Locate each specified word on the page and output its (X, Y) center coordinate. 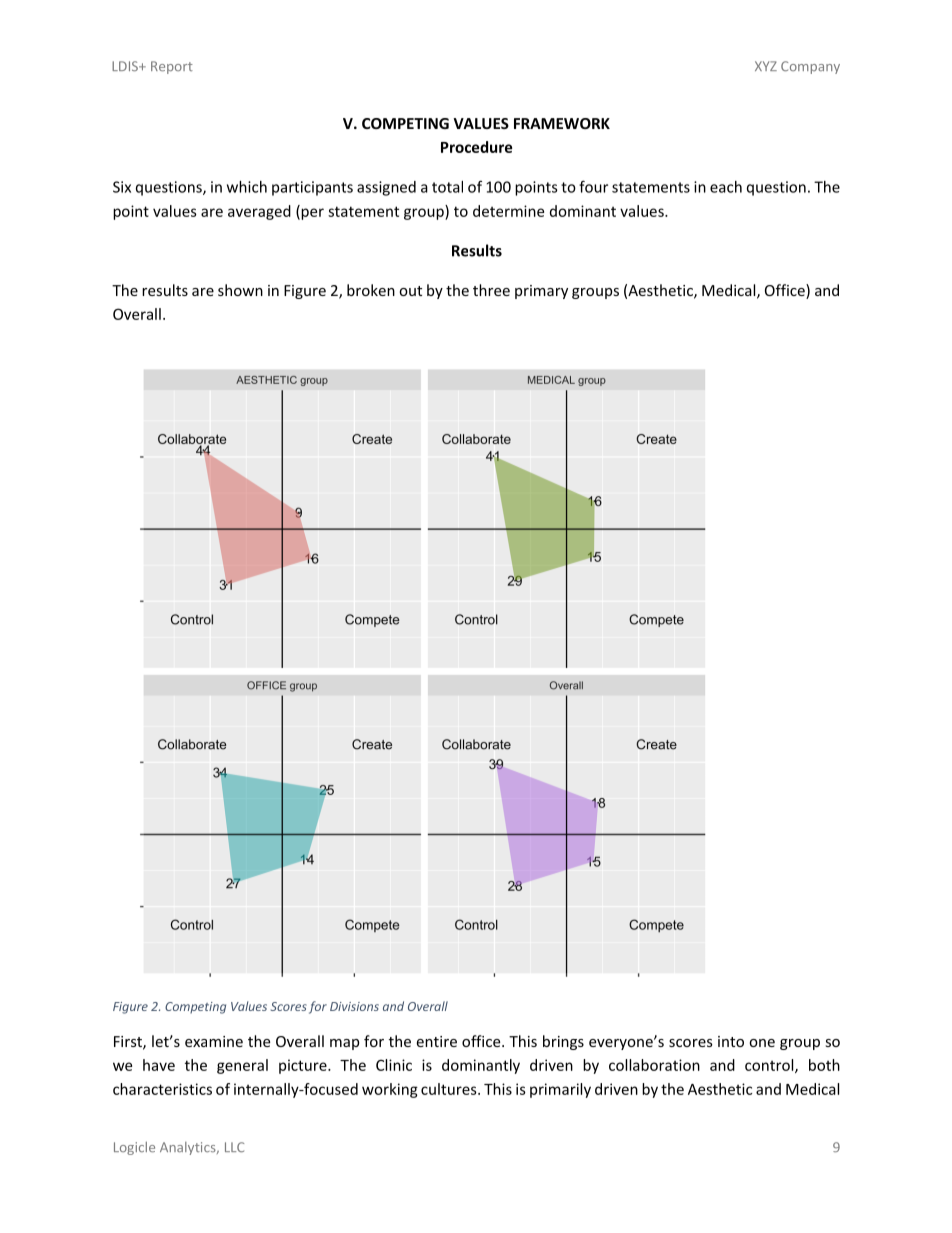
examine (214, 1041)
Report (172, 67)
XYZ (766, 66)
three (491, 290)
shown (240, 290)
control (770, 1066)
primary (541, 292)
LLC (234, 1147)
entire (436, 1041)
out (410, 291)
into (731, 1041)
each (726, 187)
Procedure (476, 147)
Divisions (354, 1006)
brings (563, 1042)
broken (371, 290)
